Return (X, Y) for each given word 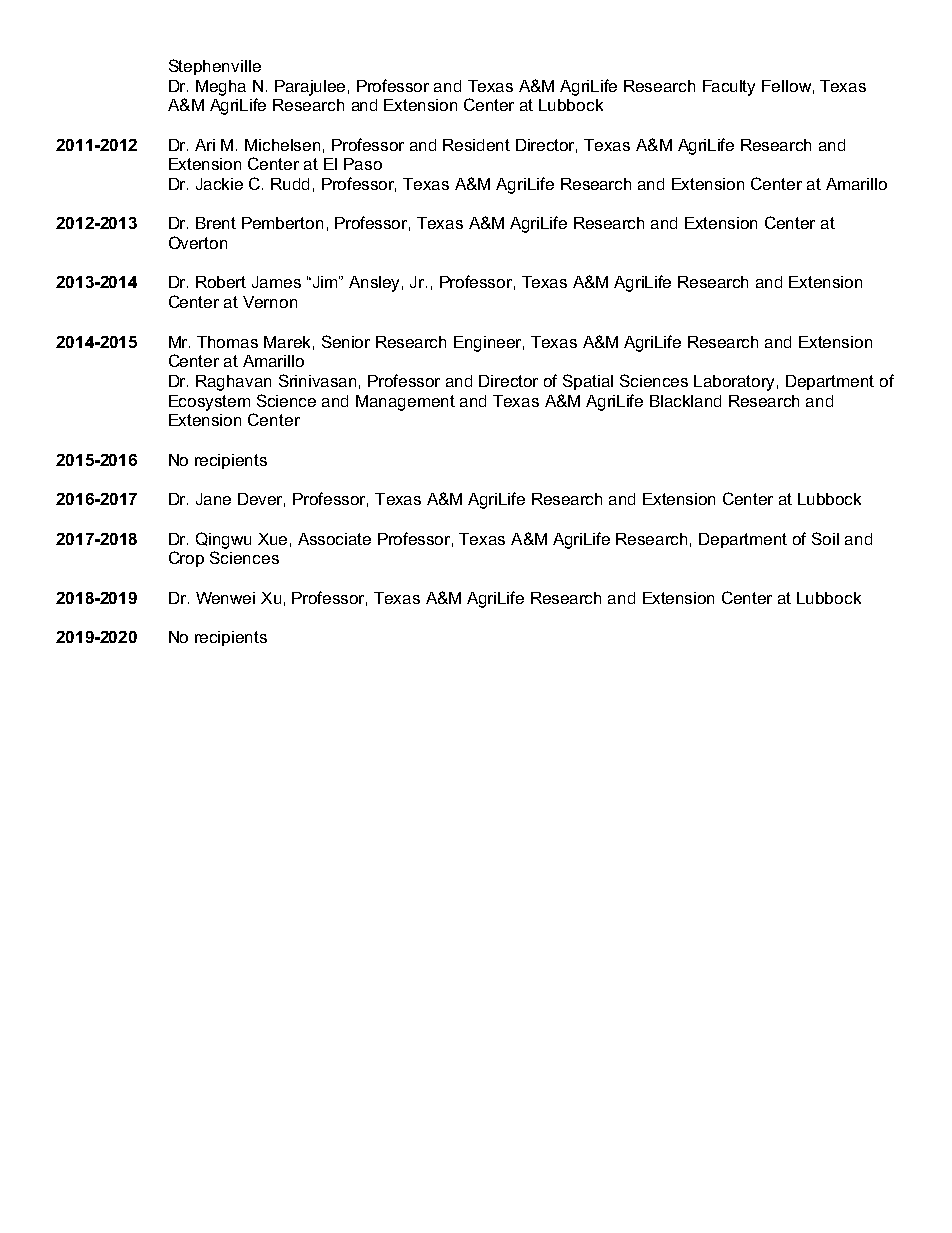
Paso (363, 164)
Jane (213, 499)
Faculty (729, 88)
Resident (476, 145)
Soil (825, 538)
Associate (334, 539)
